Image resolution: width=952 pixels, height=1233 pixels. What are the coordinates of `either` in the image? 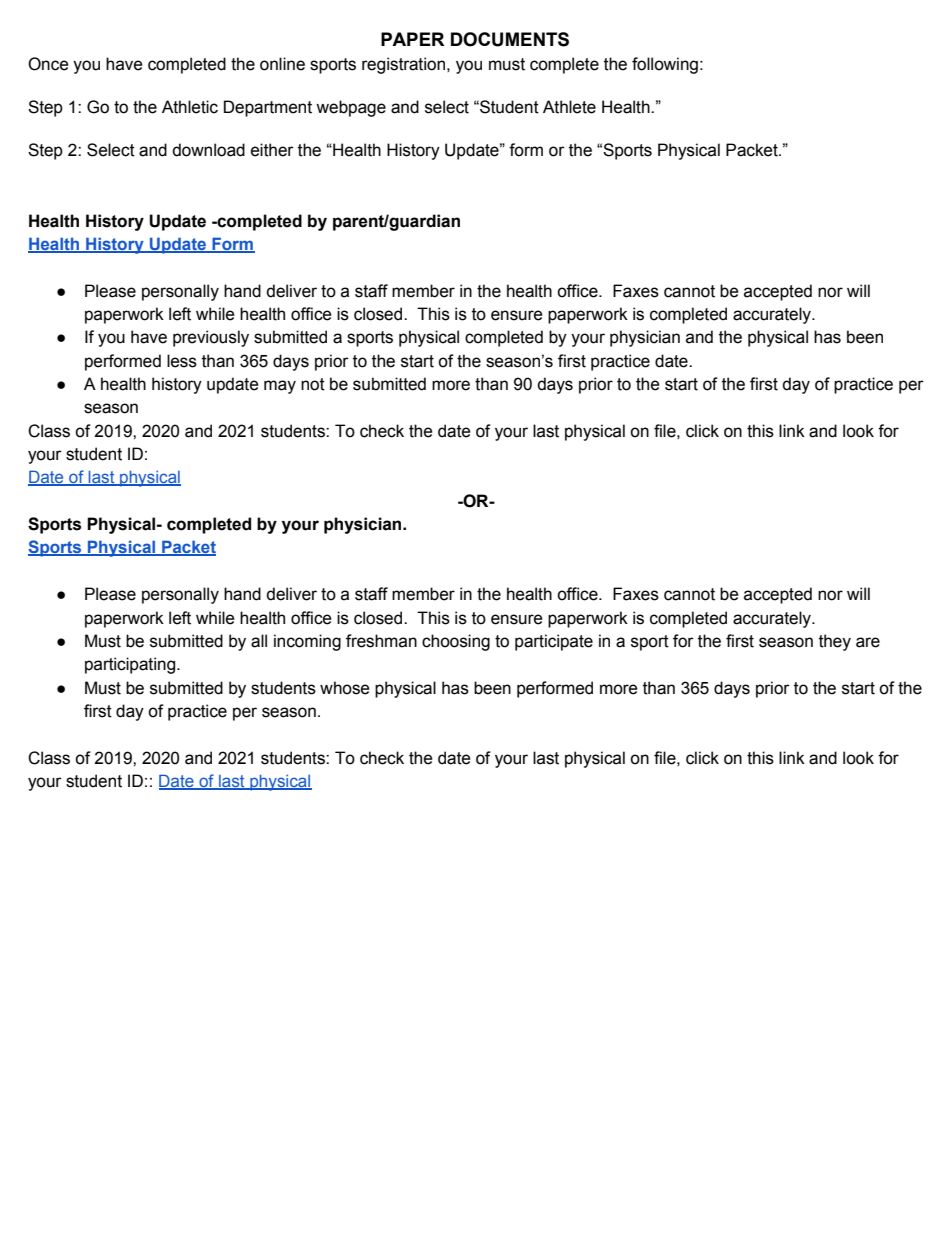 It's located at (272, 150).
